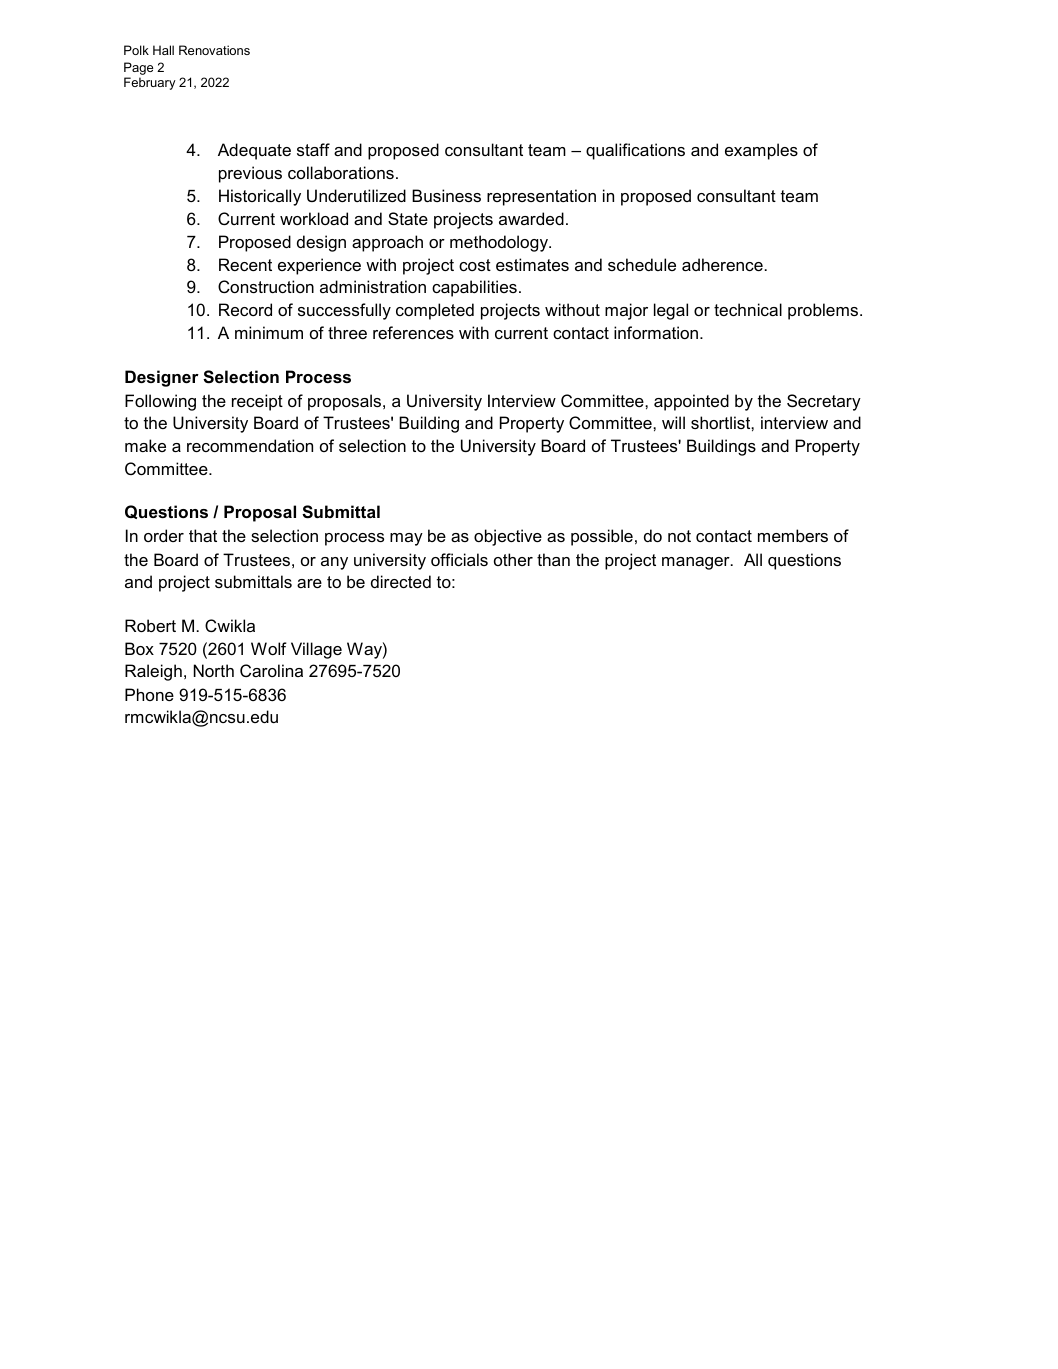  I want to click on qualifications, so click(635, 151).
